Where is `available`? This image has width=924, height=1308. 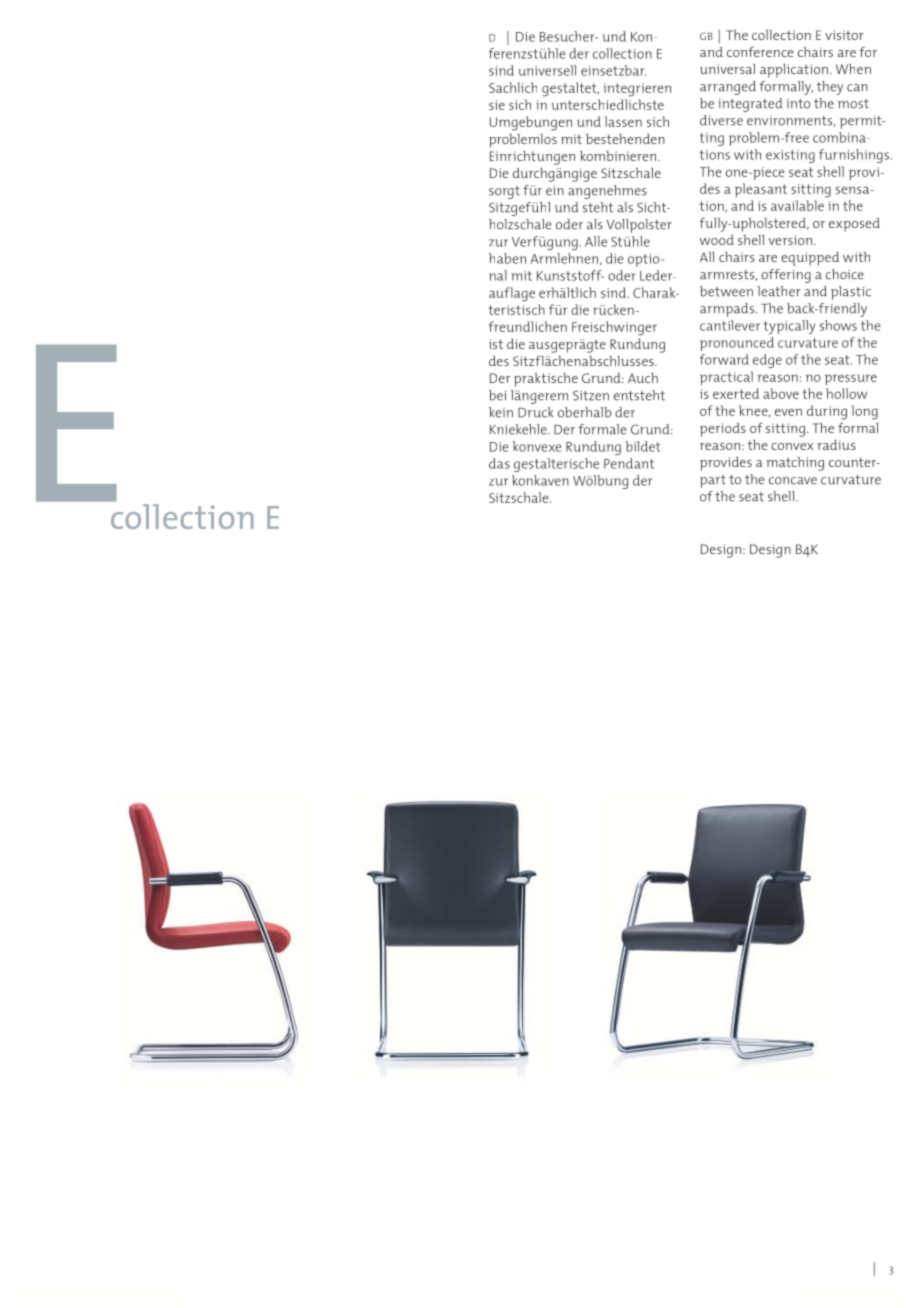 available is located at coordinates (797, 205).
